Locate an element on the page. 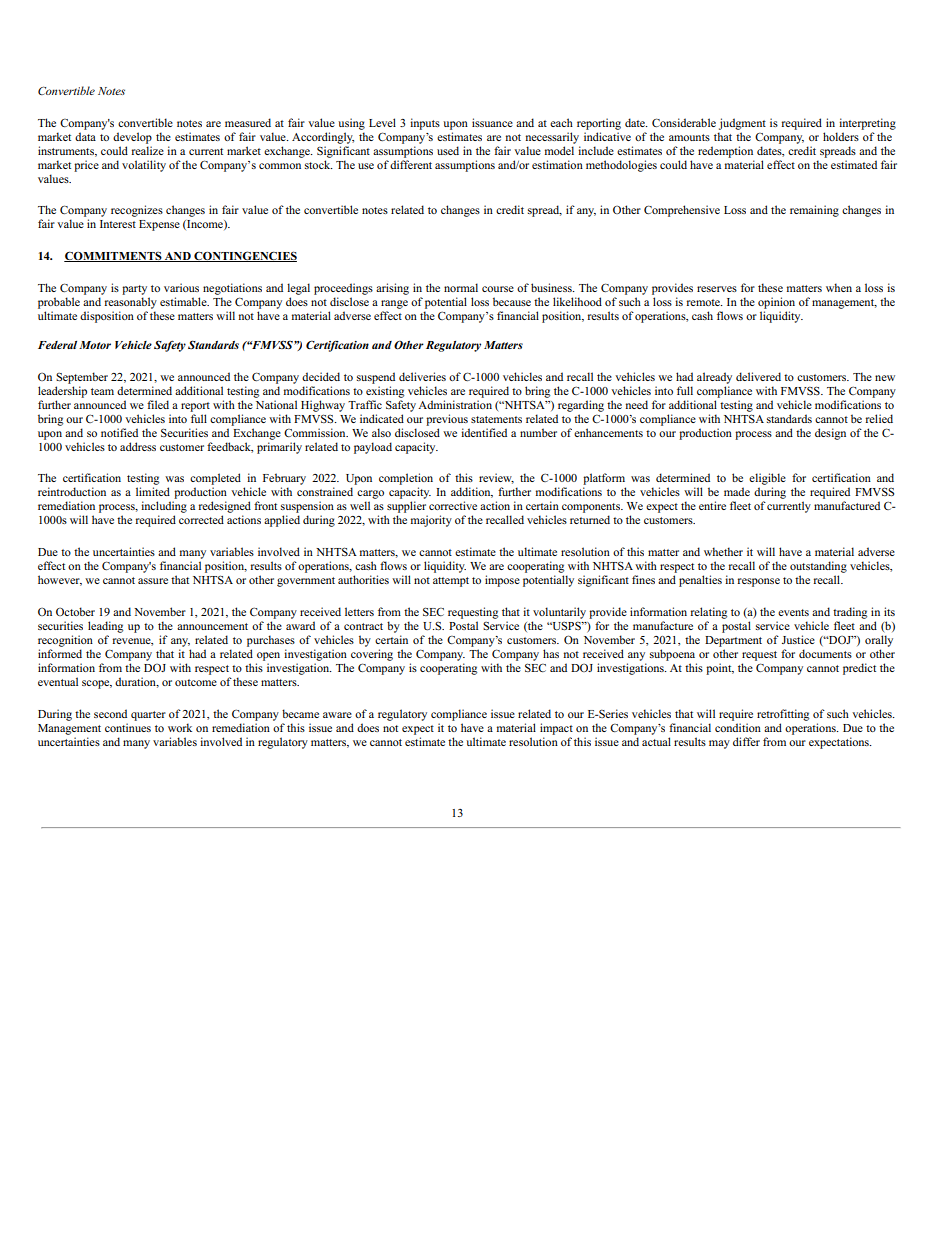 This document has height=1233, width=952. used is located at coordinates (448, 150).
